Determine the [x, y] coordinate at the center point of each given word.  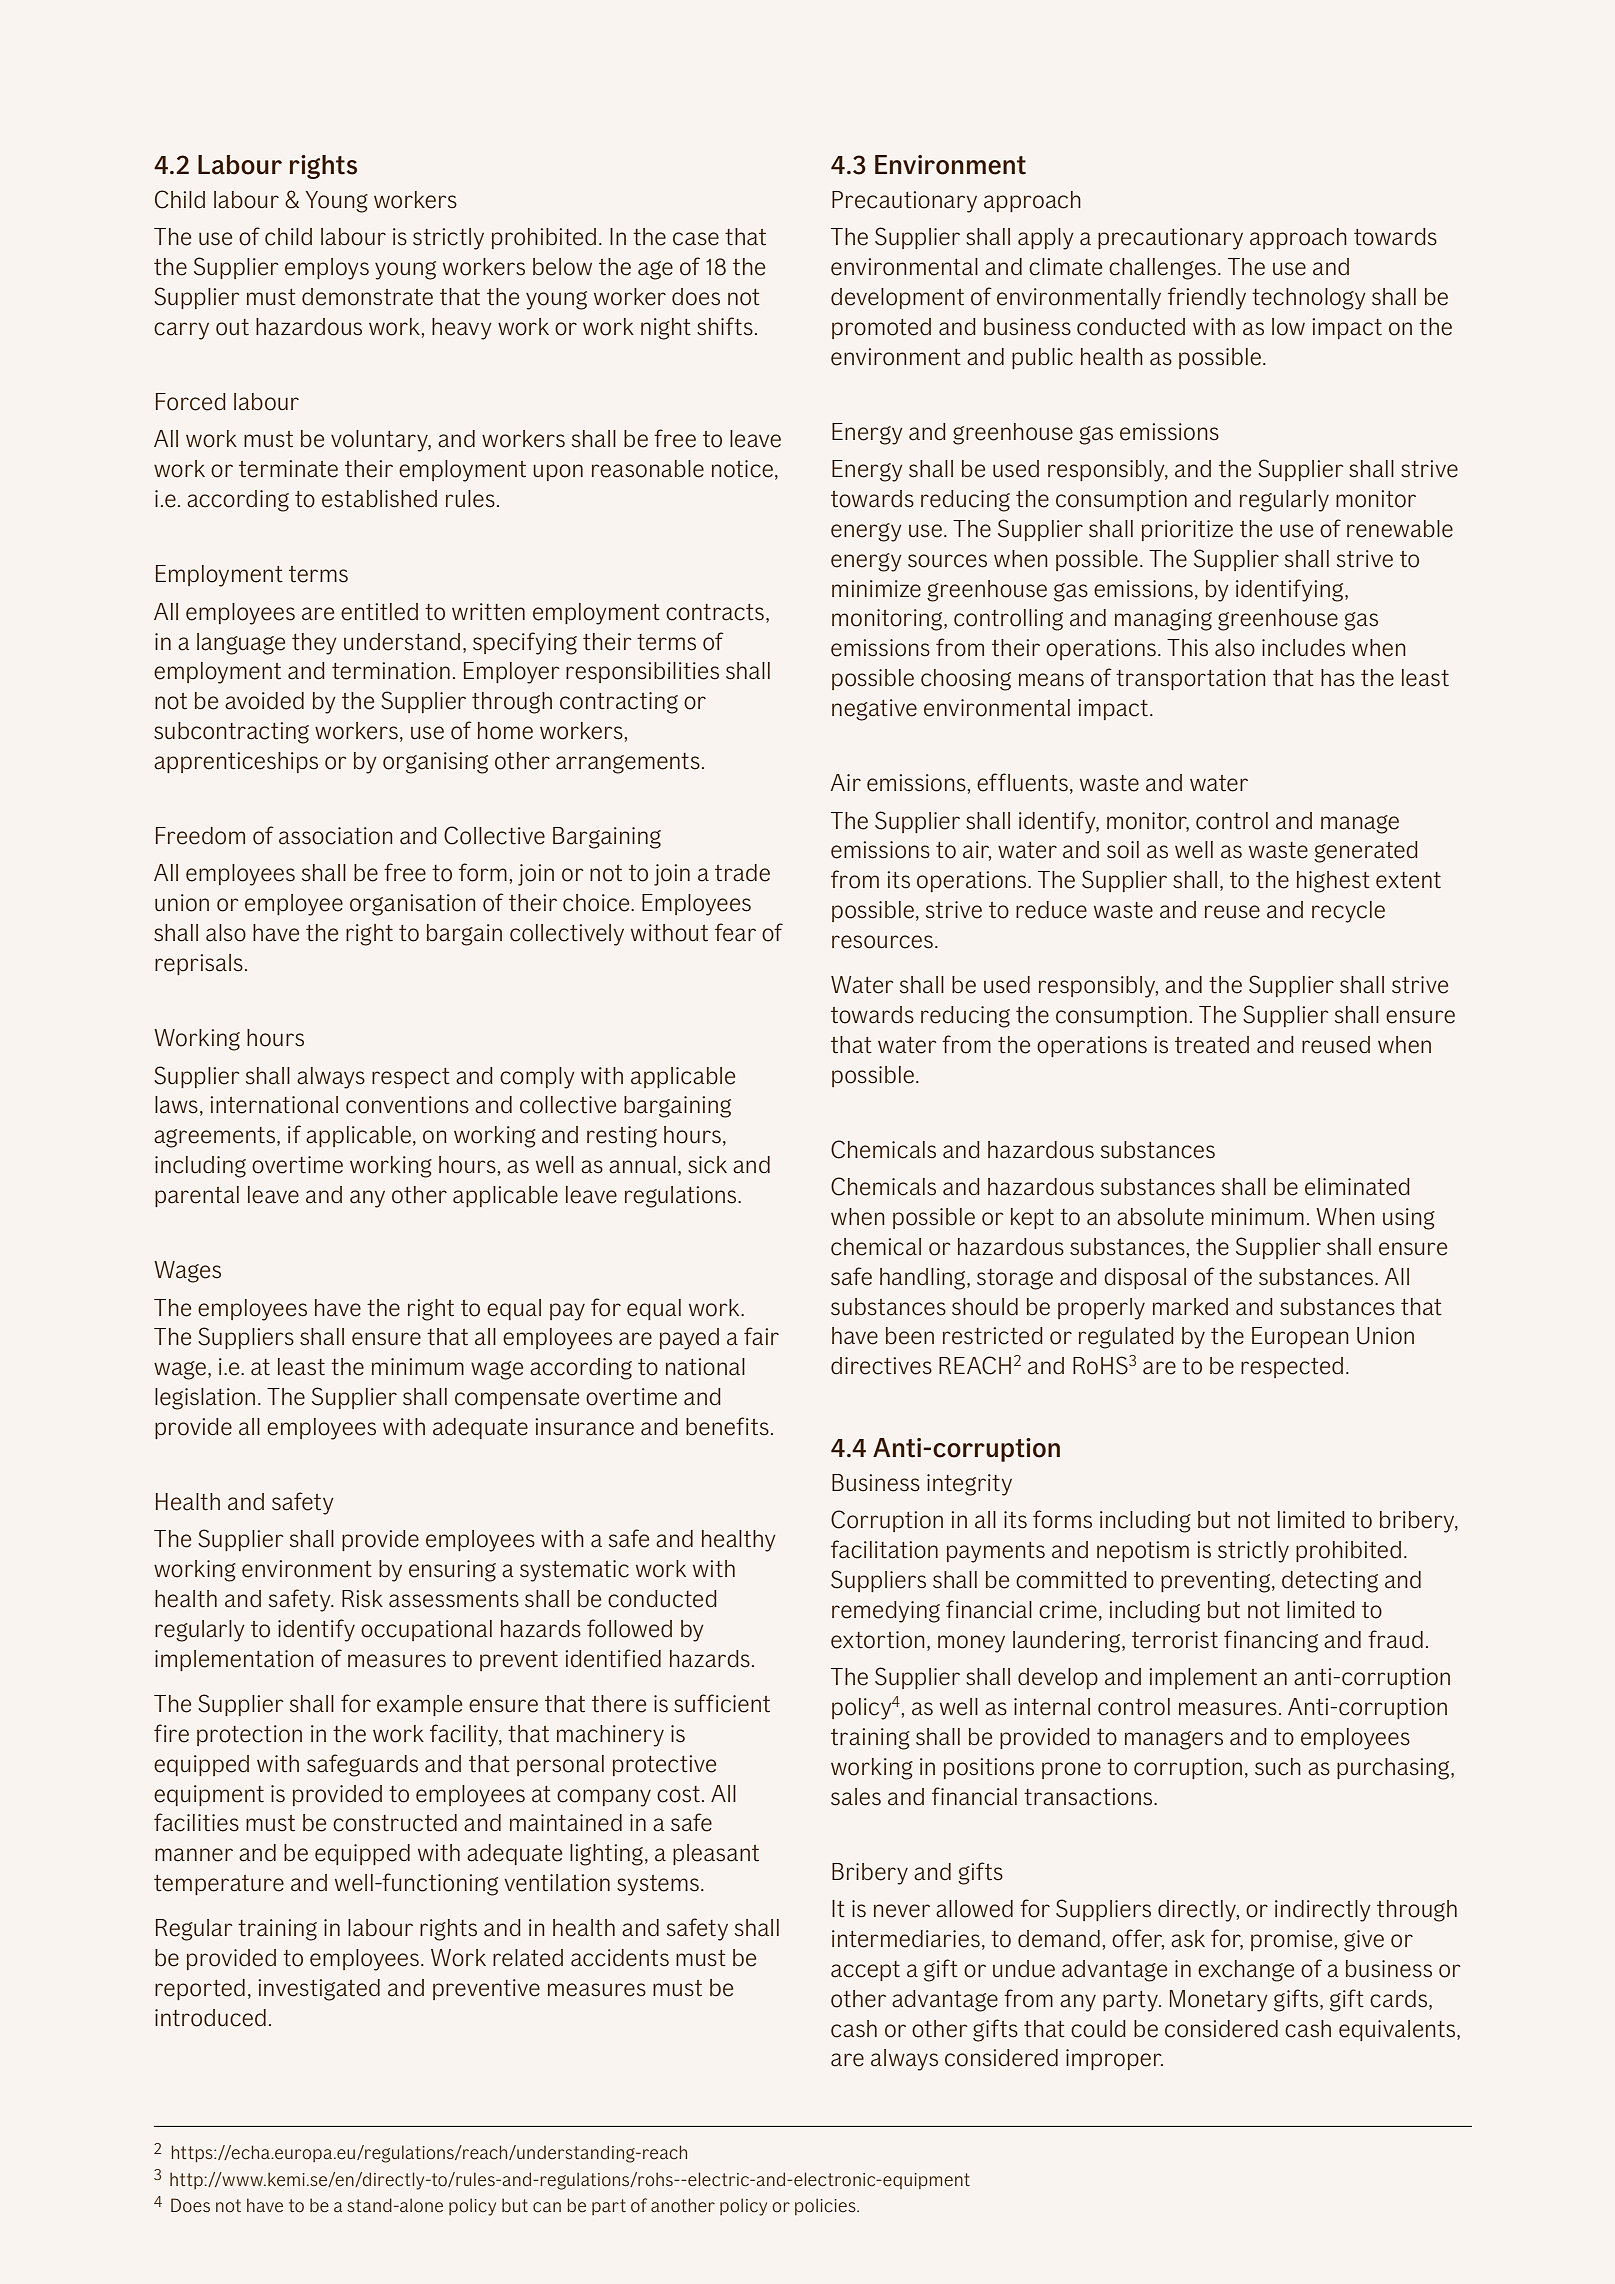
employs [327, 269]
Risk [362, 1599]
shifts [725, 326]
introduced [210, 2018]
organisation [413, 905]
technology [1309, 299]
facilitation [884, 1549]
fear [735, 932]
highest [1333, 882]
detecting [1330, 1582]
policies [826, 2206]
